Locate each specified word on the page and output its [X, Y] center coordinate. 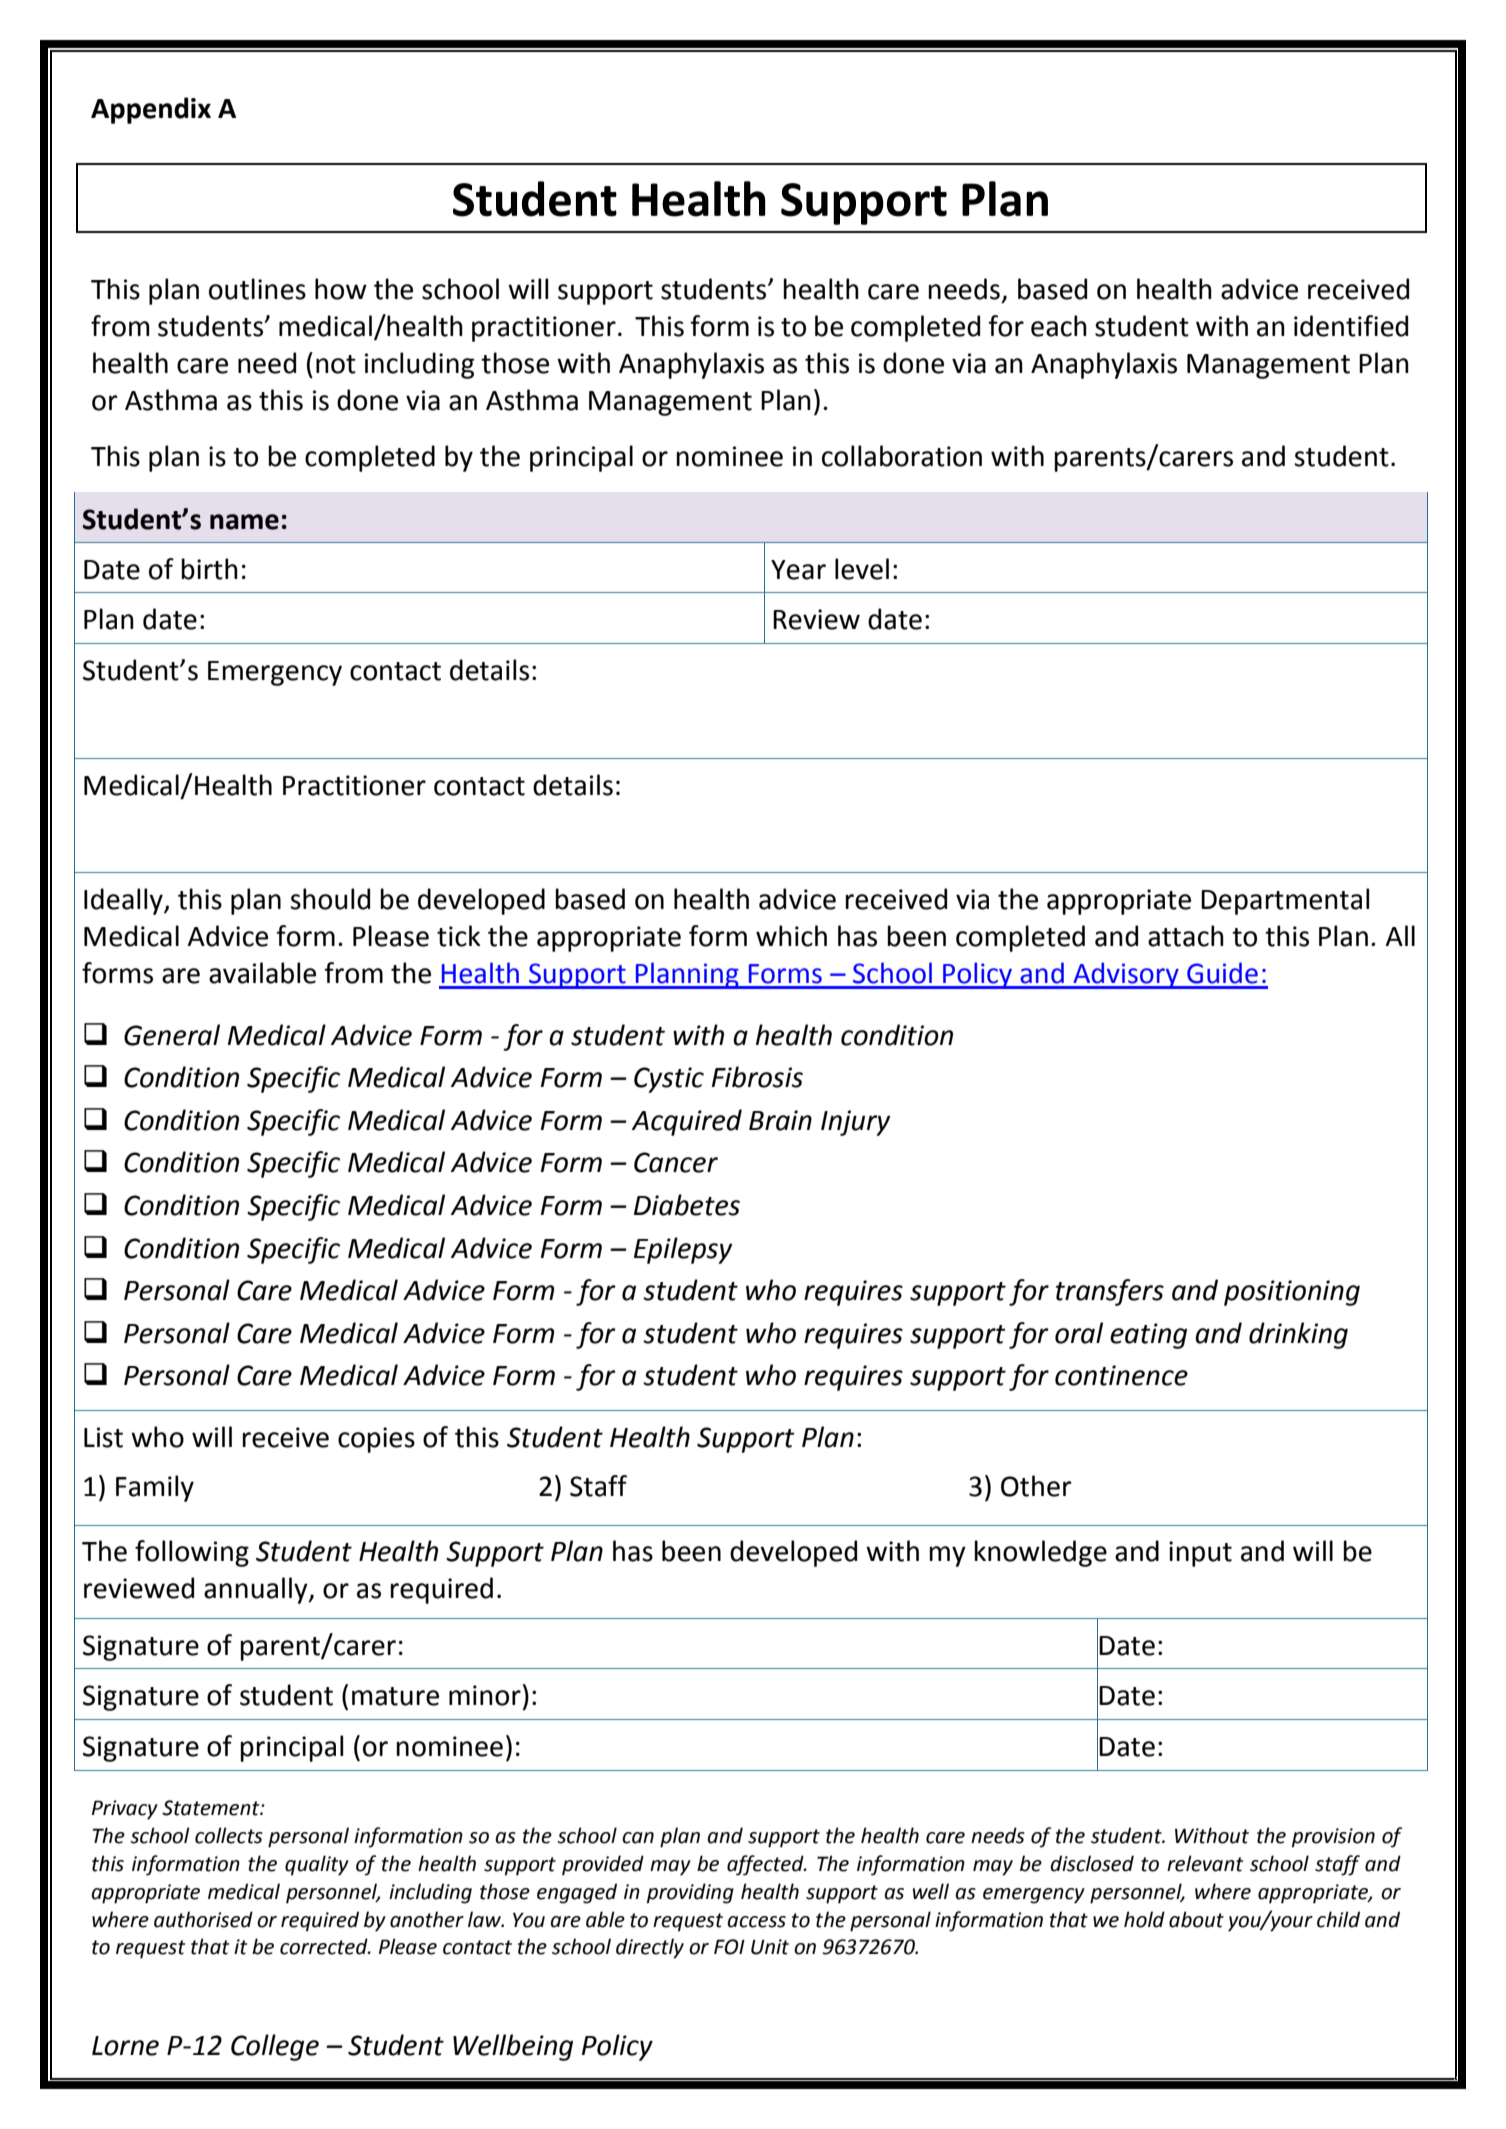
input [1200, 1554]
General [172, 1035]
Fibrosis [757, 1077]
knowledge [1040, 1553]
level [862, 569]
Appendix [151, 110]
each [1059, 326]
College [275, 2047]
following [192, 1553]
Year [798, 570]
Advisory [1126, 975]
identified [1351, 326]
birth [209, 569]
